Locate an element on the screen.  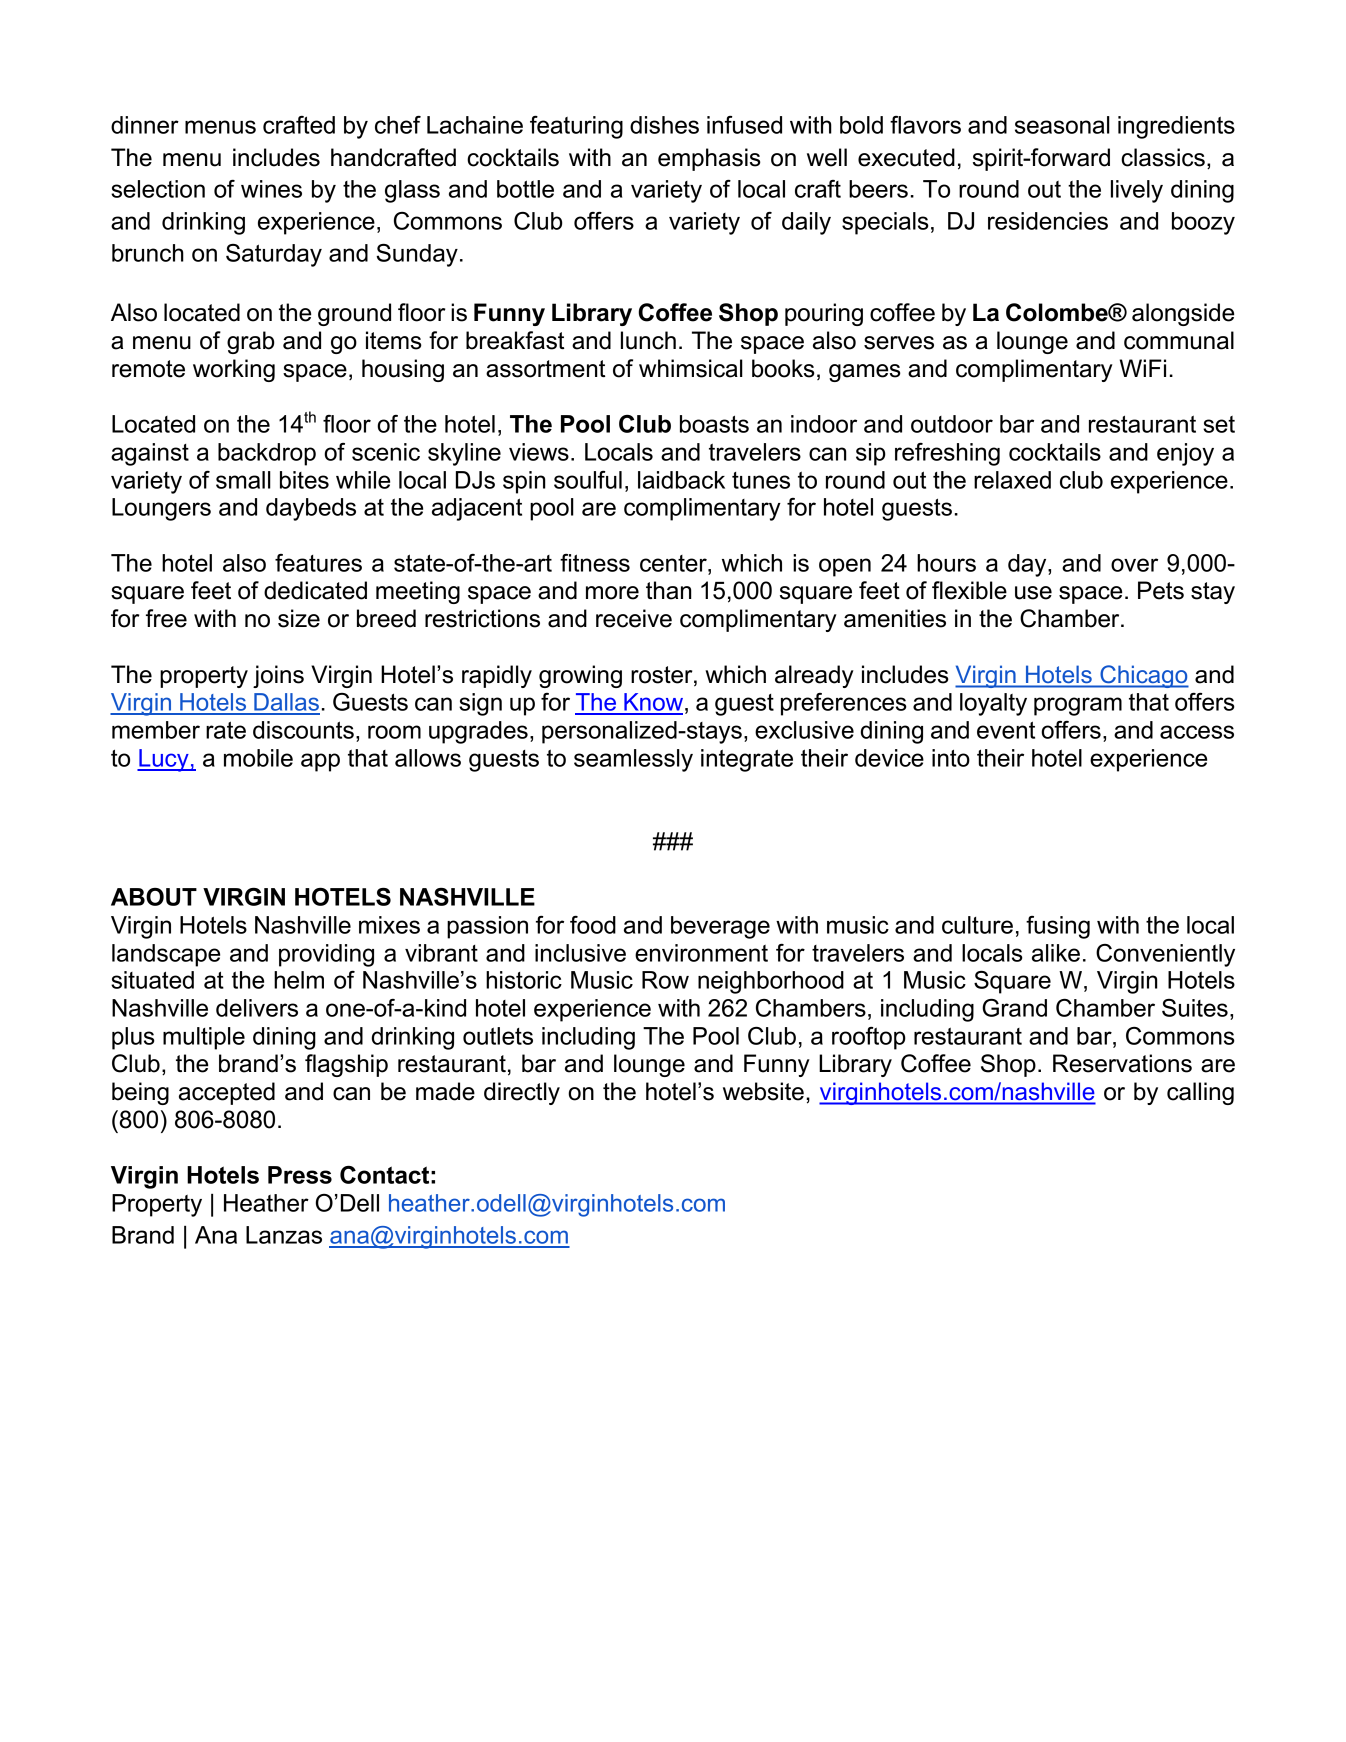
beverage is located at coordinates (720, 927).
